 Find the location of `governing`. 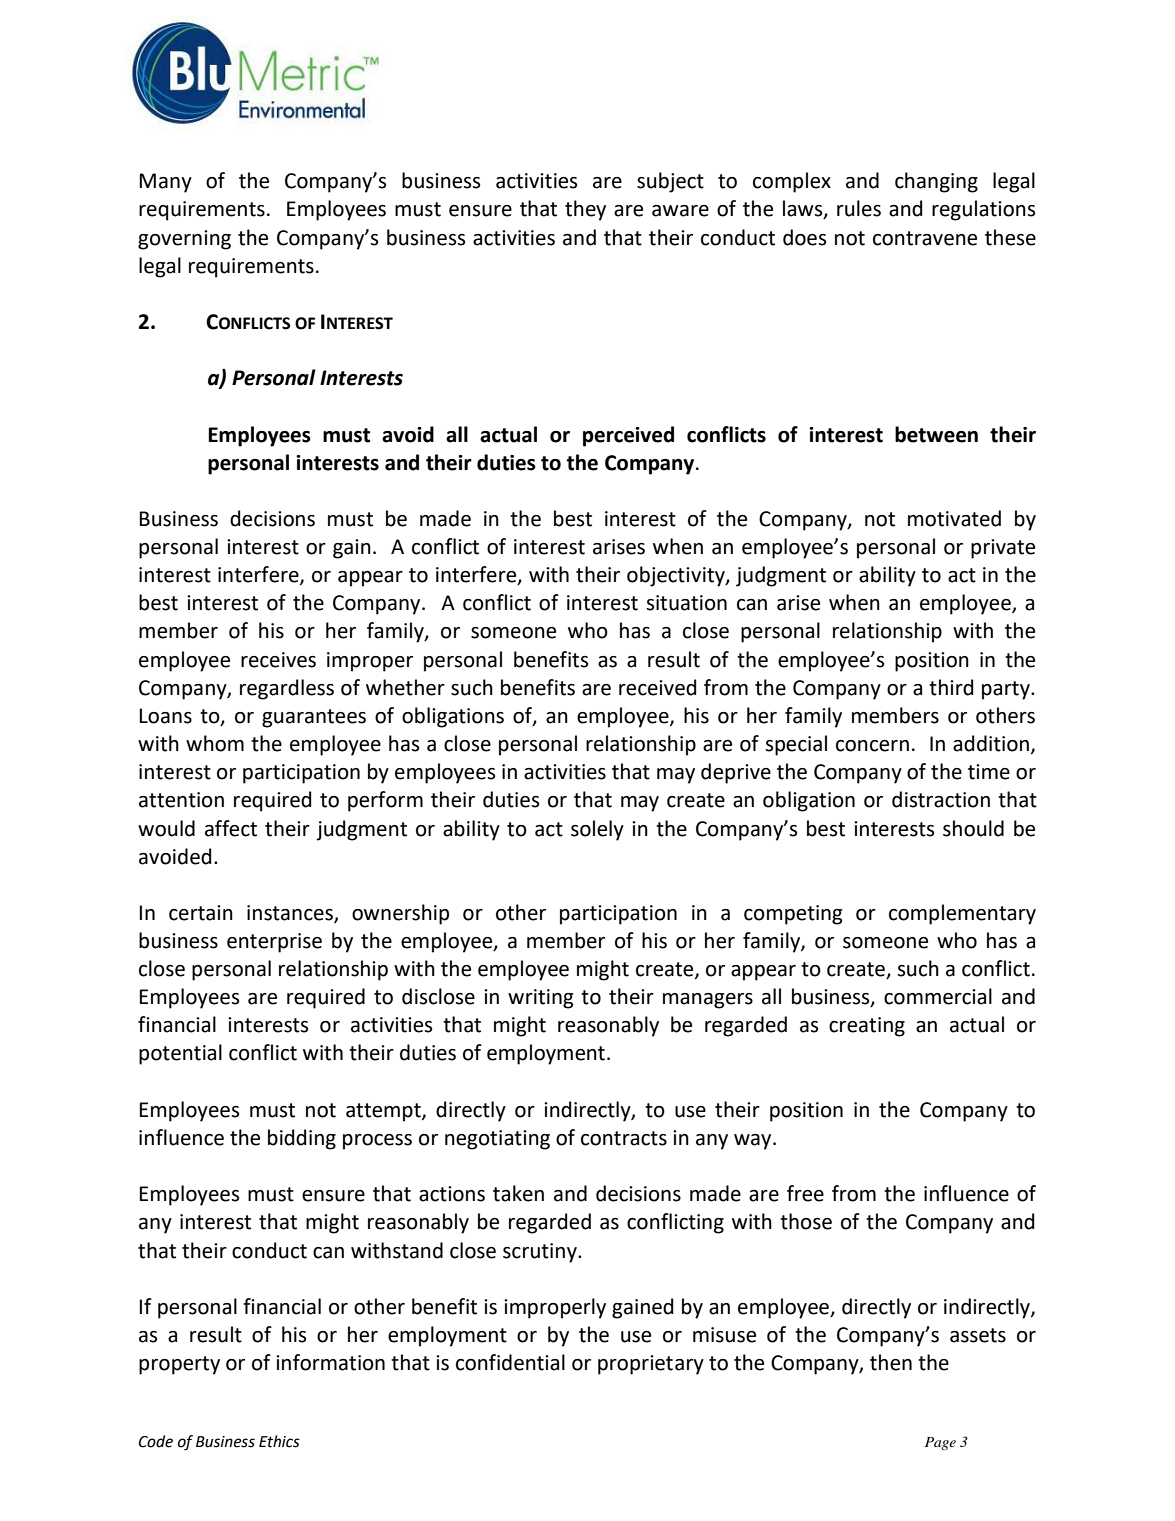

governing is located at coordinates (184, 240).
